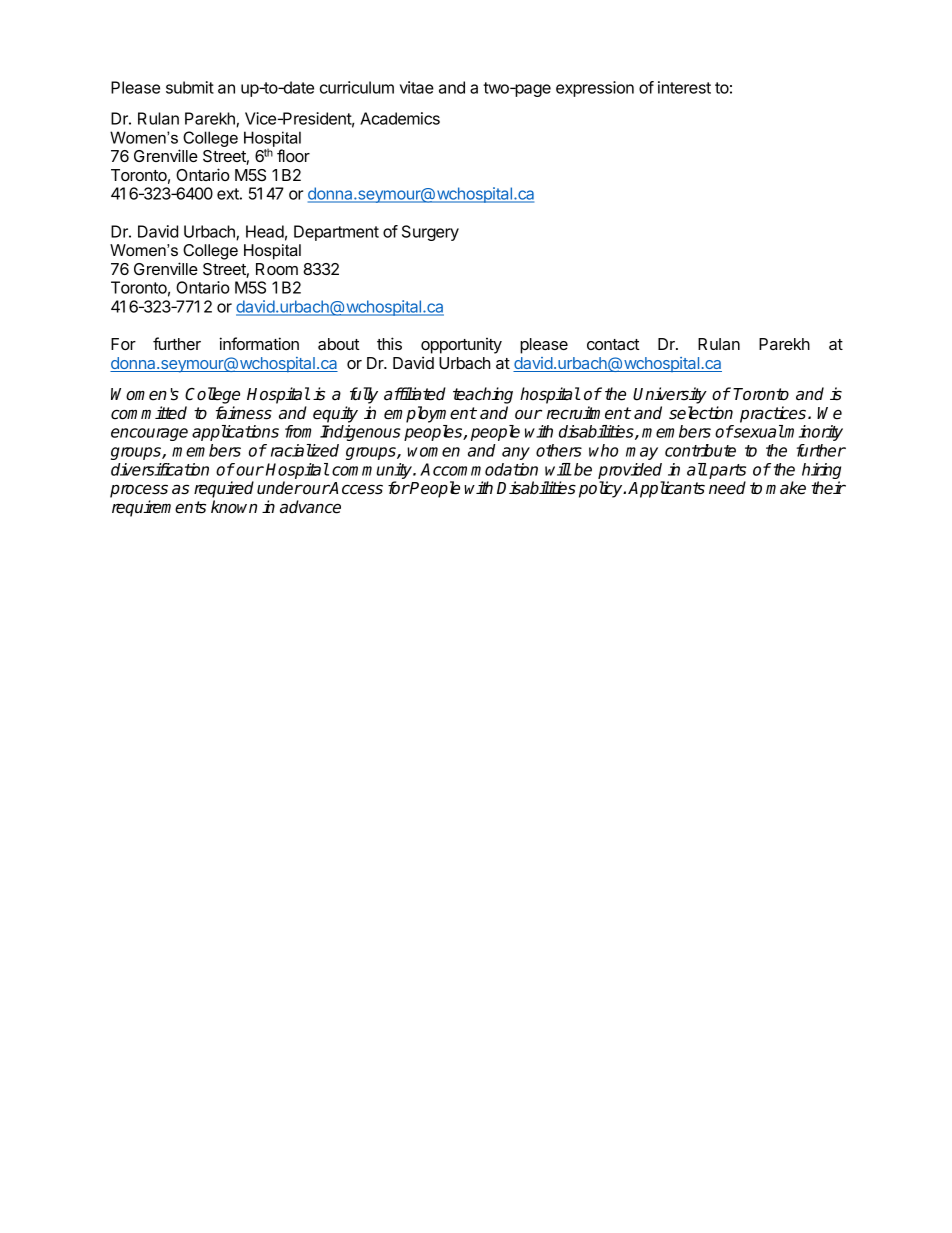 The image size is (952, 1233). Describe the element at coordinates (417, 87) in the page. I see `vitae` at that location.
